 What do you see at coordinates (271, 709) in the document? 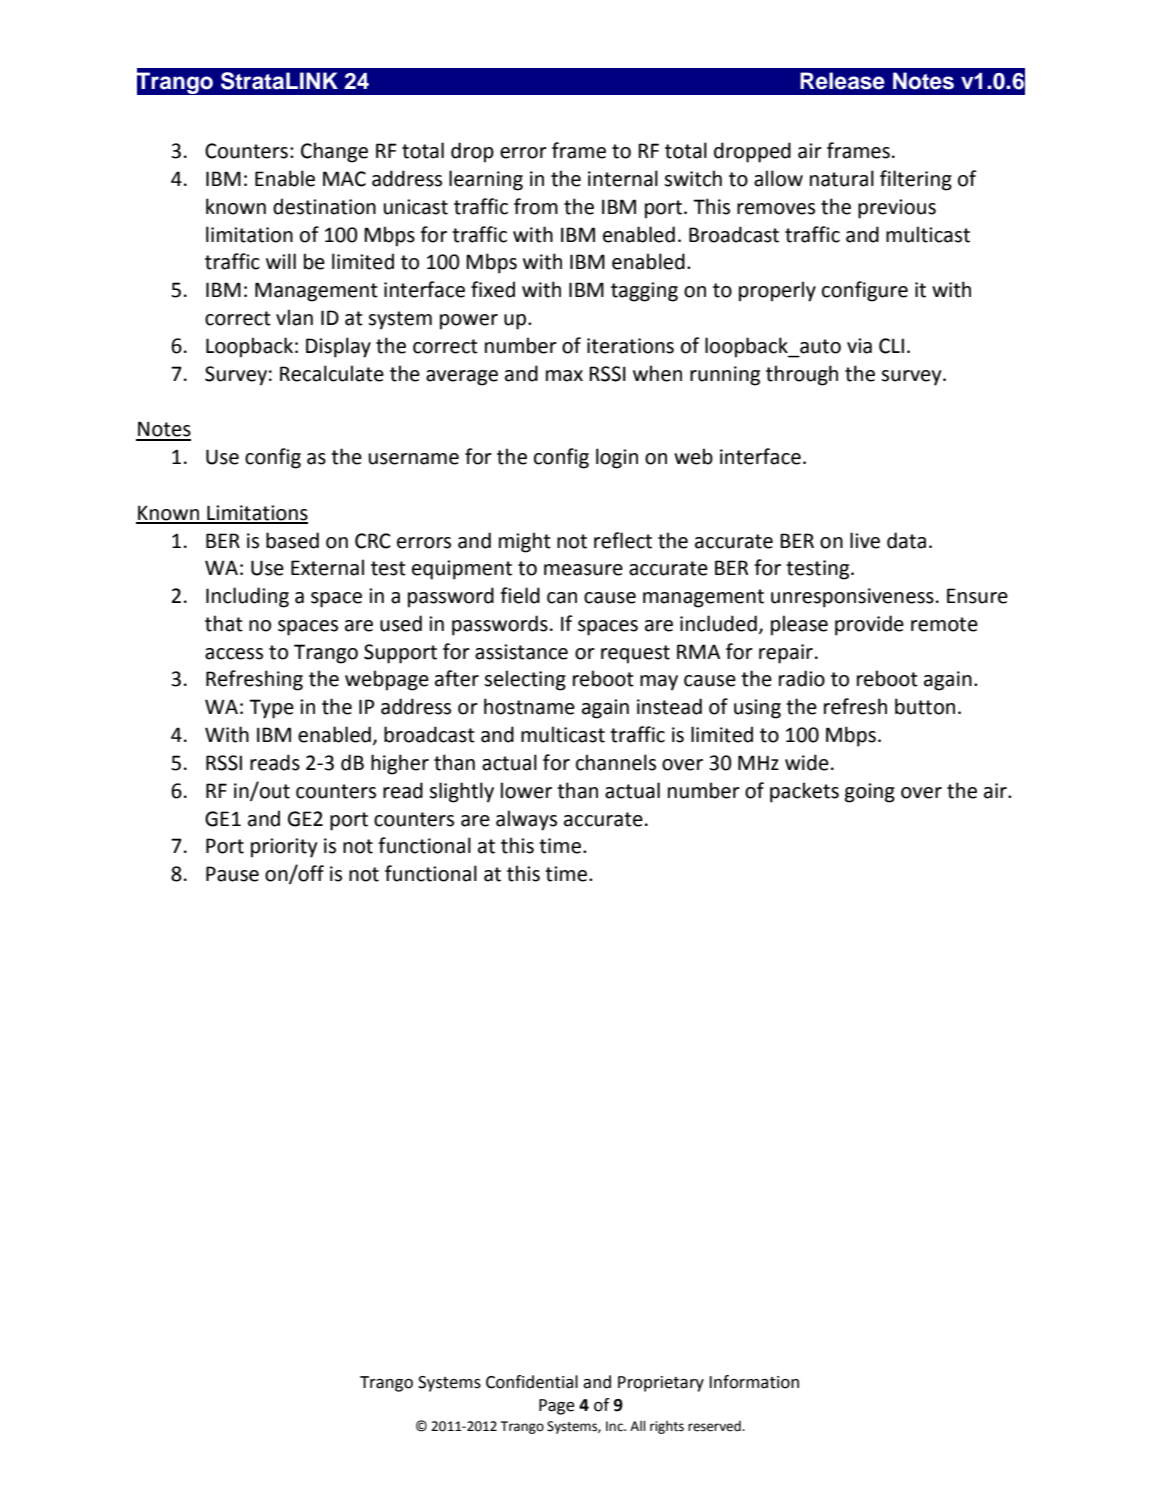
I see `Type` at bounding box center [271, 709].
